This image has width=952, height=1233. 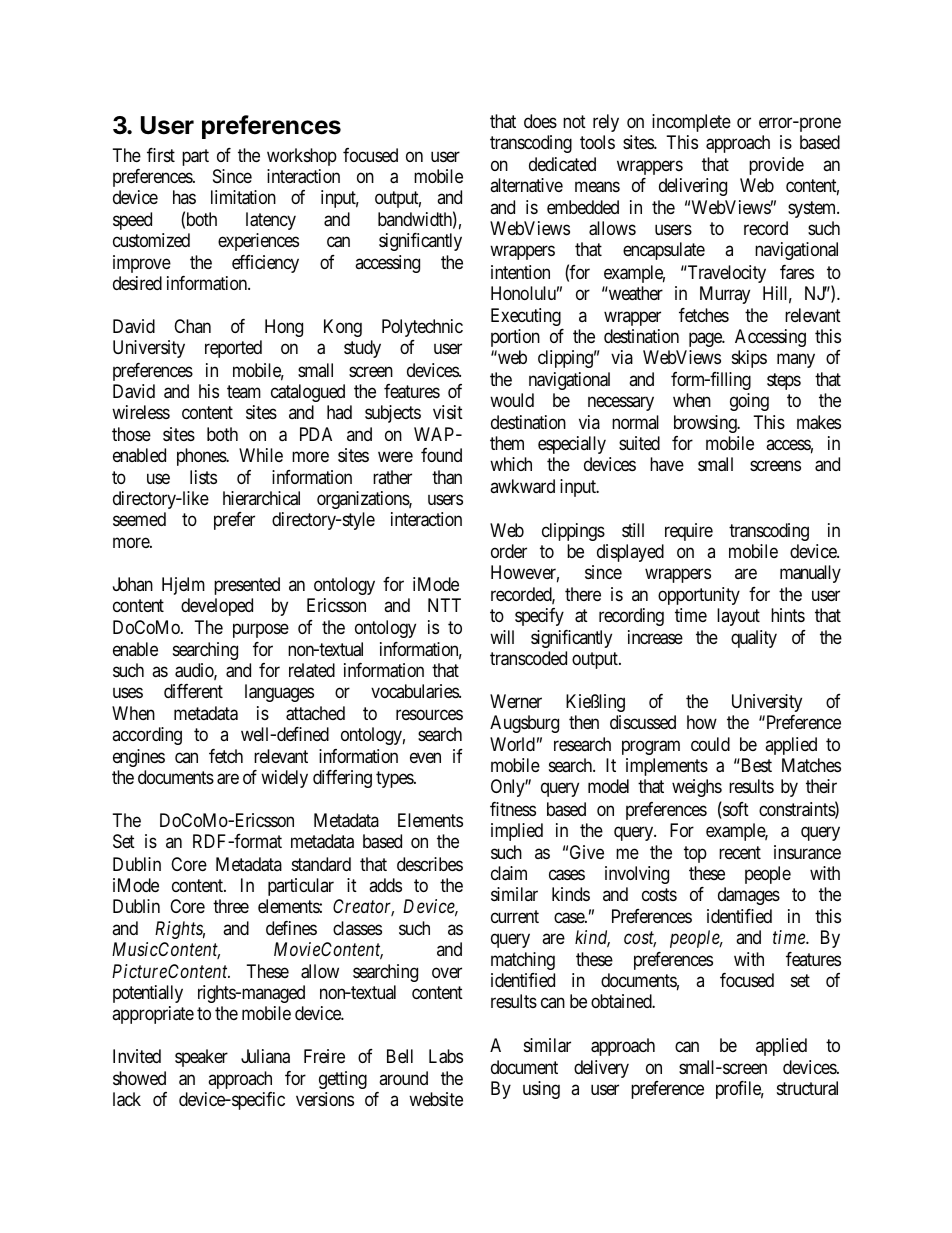 I want to click on provide, so click(x=776, y=166).
